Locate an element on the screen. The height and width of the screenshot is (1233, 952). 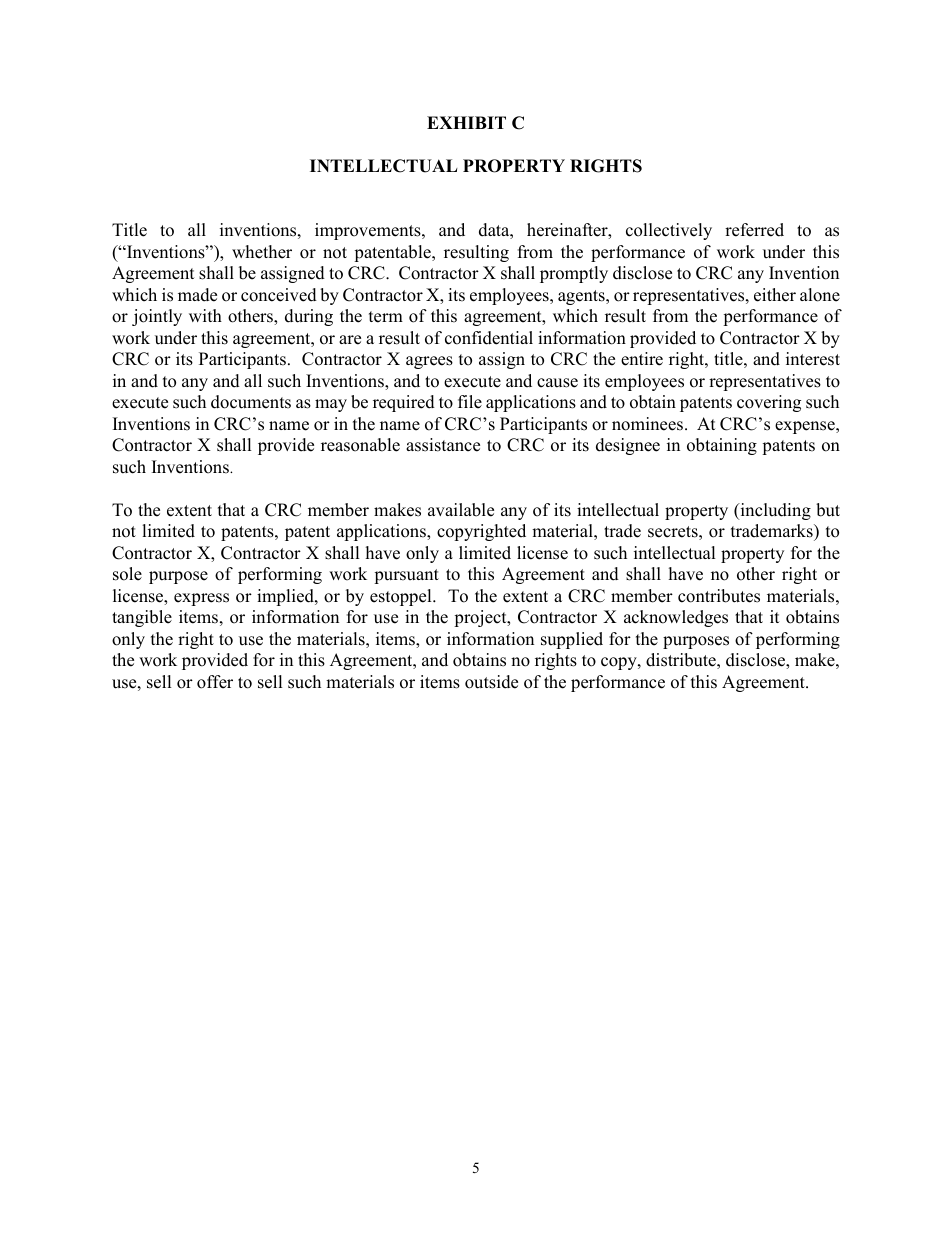
EXHIBIT is located at coordinates (466, 122).
